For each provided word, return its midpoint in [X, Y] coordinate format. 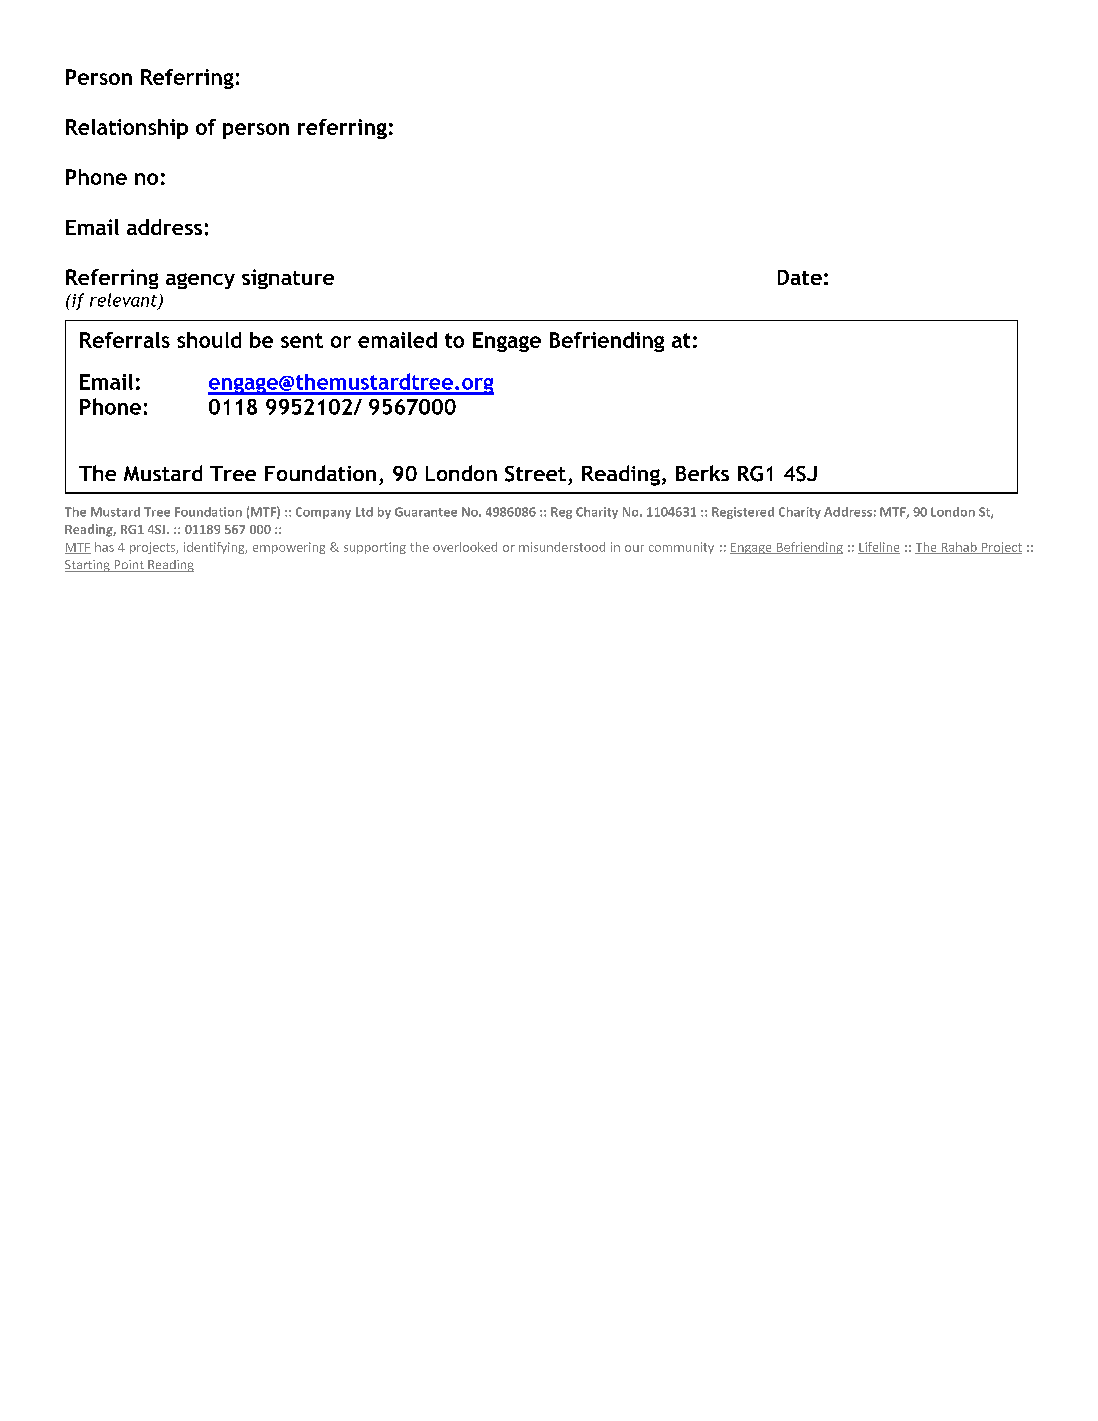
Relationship [127, 129]
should [209, 340]
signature [288, 279]
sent [302, 340]
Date [800, 277]
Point [129, 566]
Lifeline [879, 548]
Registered [743, 513]
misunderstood [562, 547]
